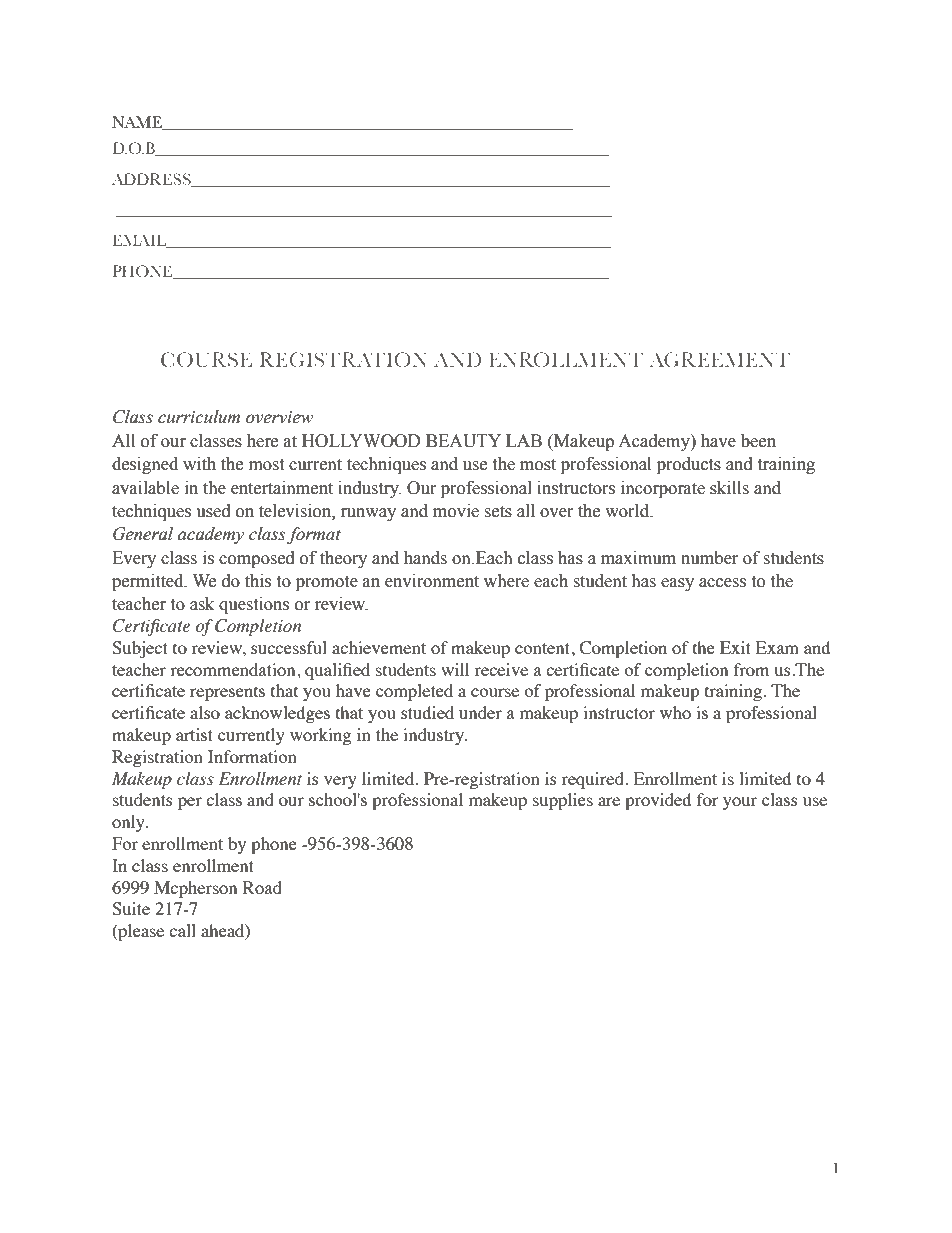 The height and width of the screenshot is (1233, 952). What do you see at coordinates (455, 669) in the screenshot?
I see `will` at bounding box center [455, 669].
